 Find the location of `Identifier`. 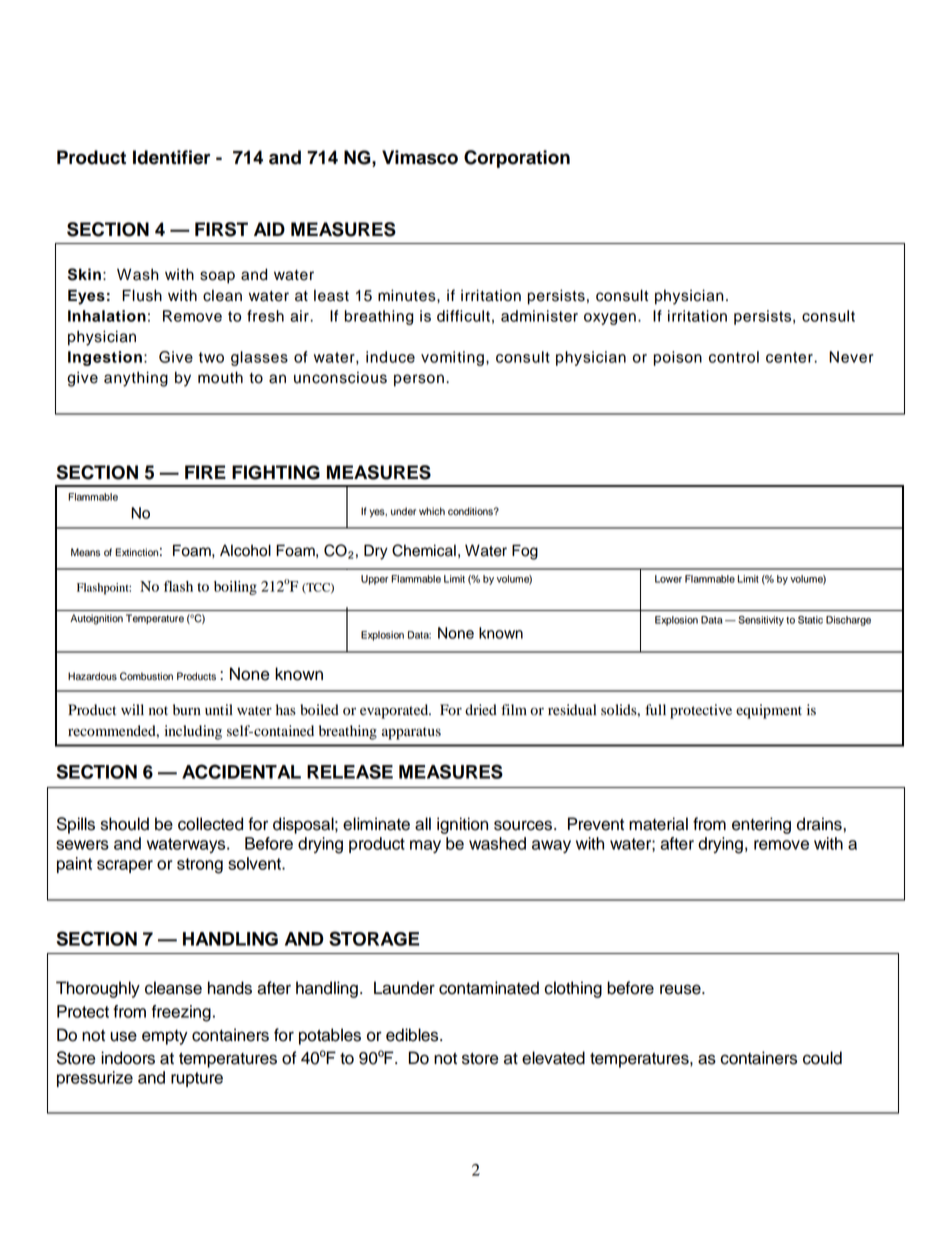

Identifier is located at coordinates (171, 157).
